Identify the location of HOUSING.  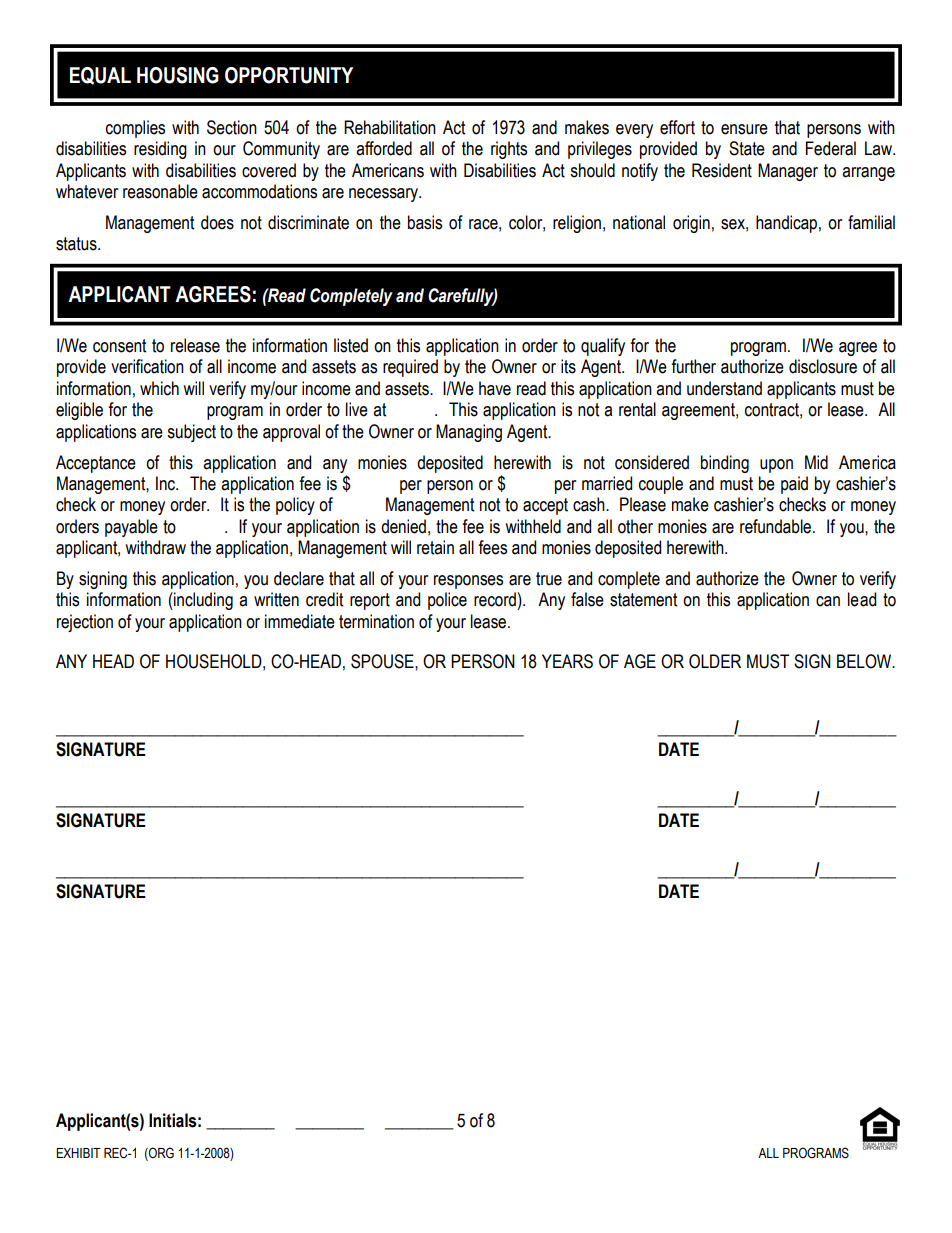
(178, 75).
